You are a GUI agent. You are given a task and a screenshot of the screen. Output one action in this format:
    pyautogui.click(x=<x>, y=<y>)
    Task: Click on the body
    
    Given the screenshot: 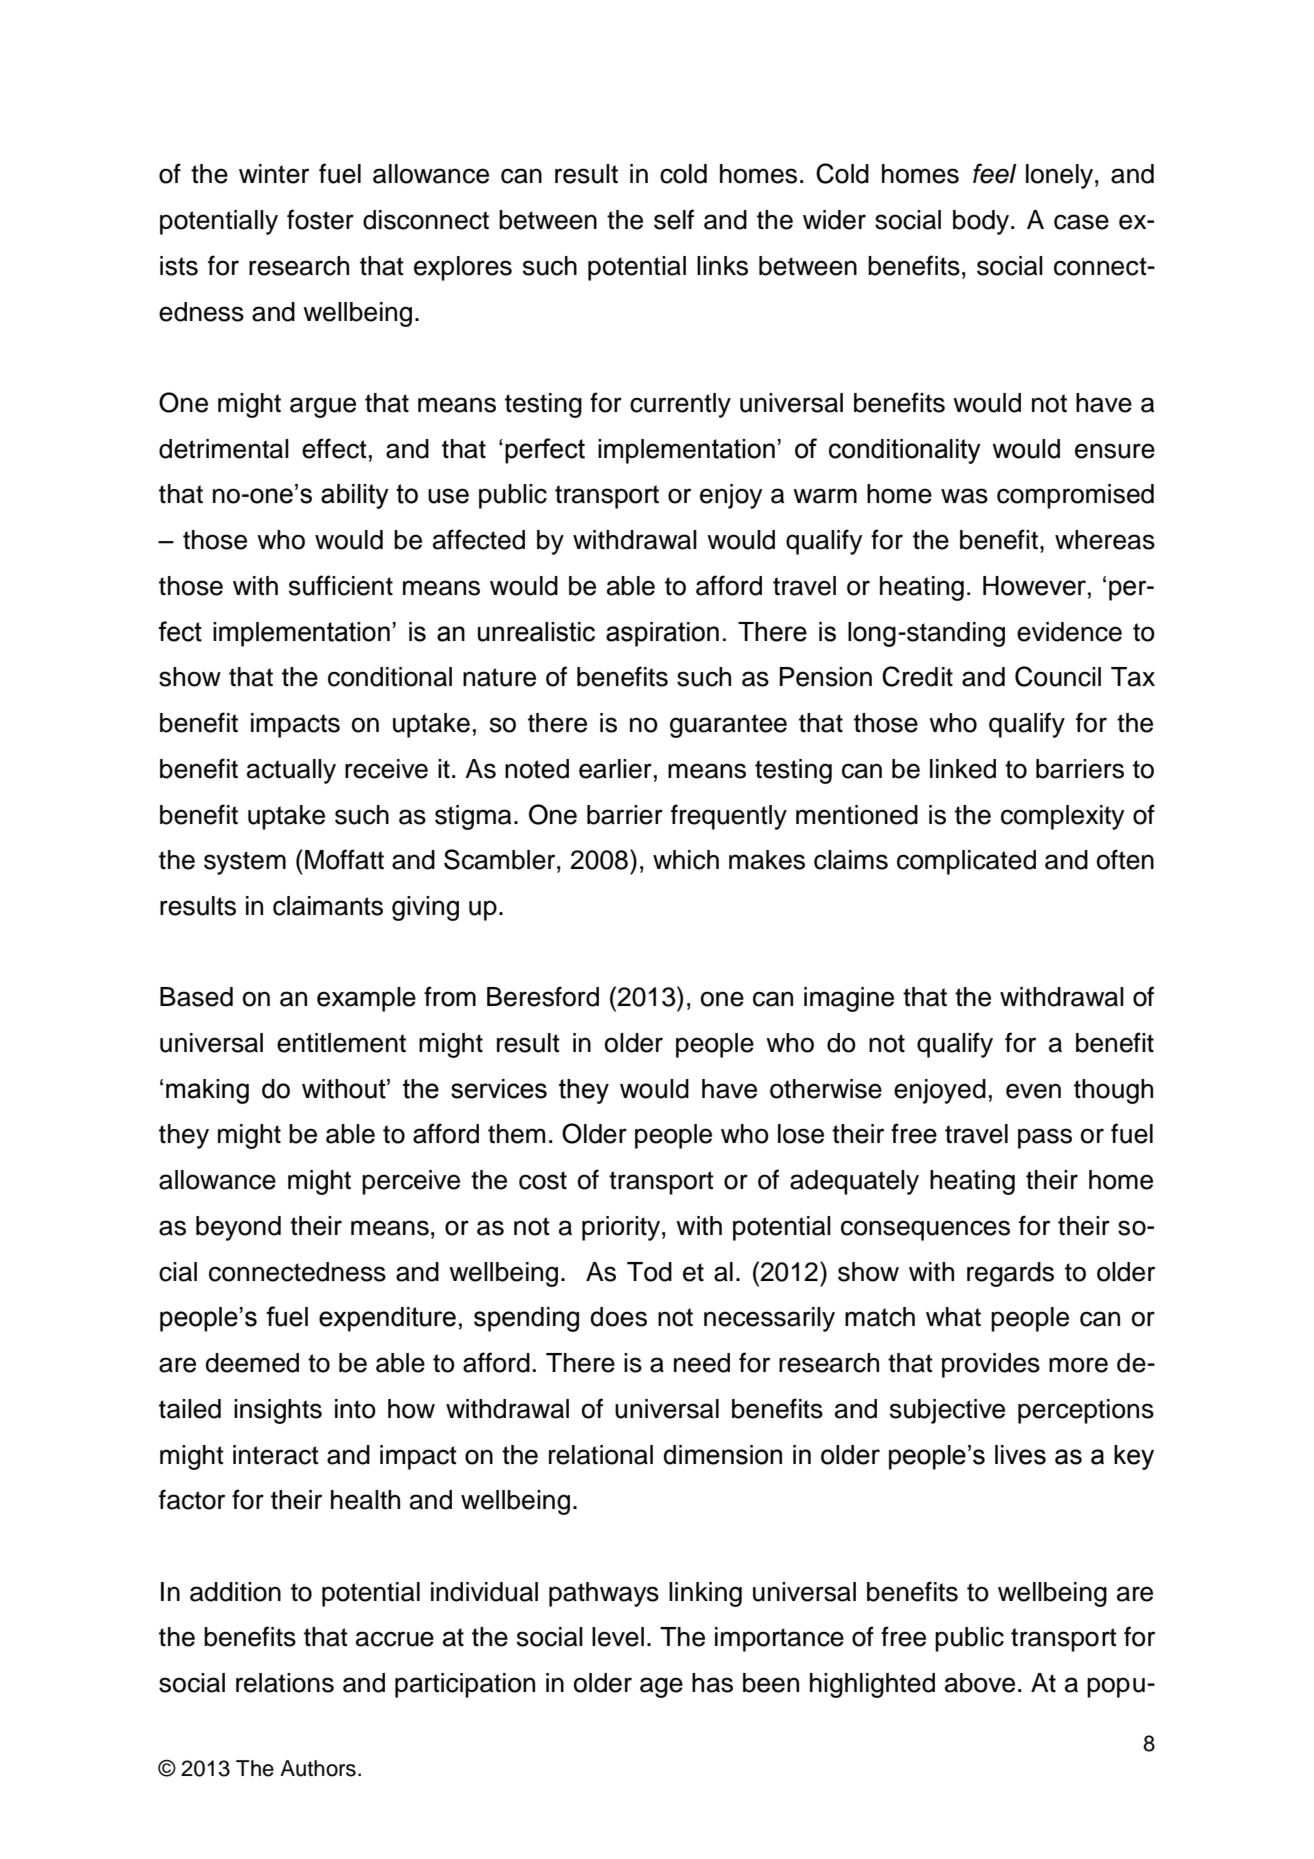 What is the action you would take?
    pyautogui.click(x=982, y=222)
